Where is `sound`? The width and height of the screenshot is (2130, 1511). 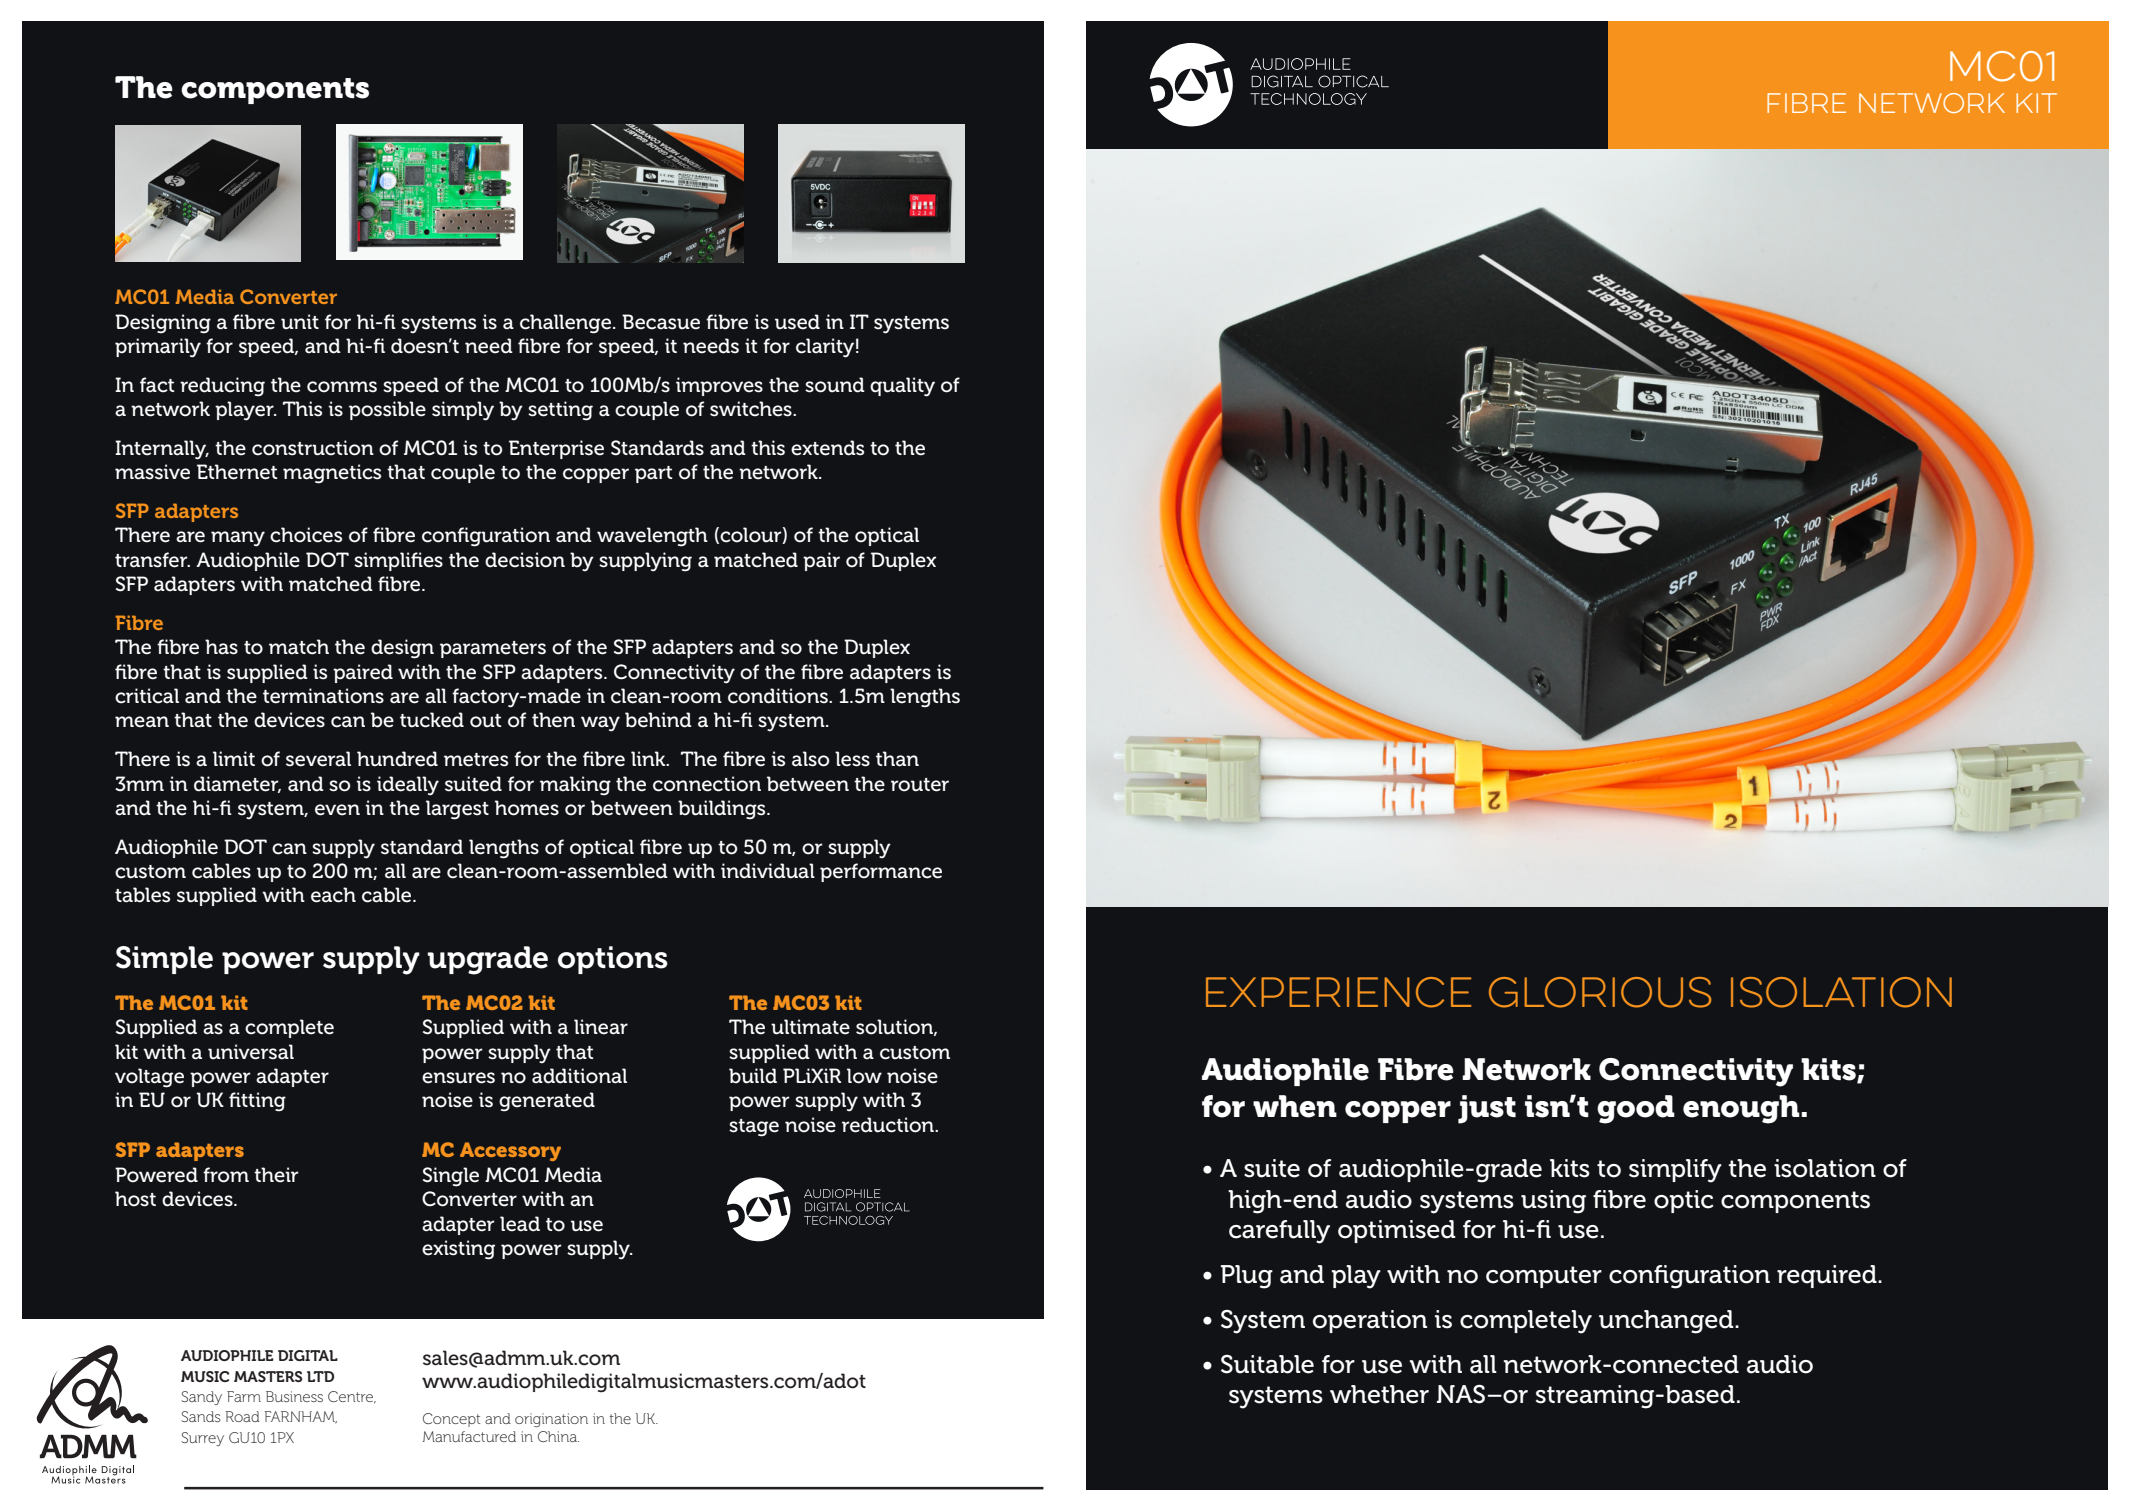
sound is located at coordinates (835, 385).
